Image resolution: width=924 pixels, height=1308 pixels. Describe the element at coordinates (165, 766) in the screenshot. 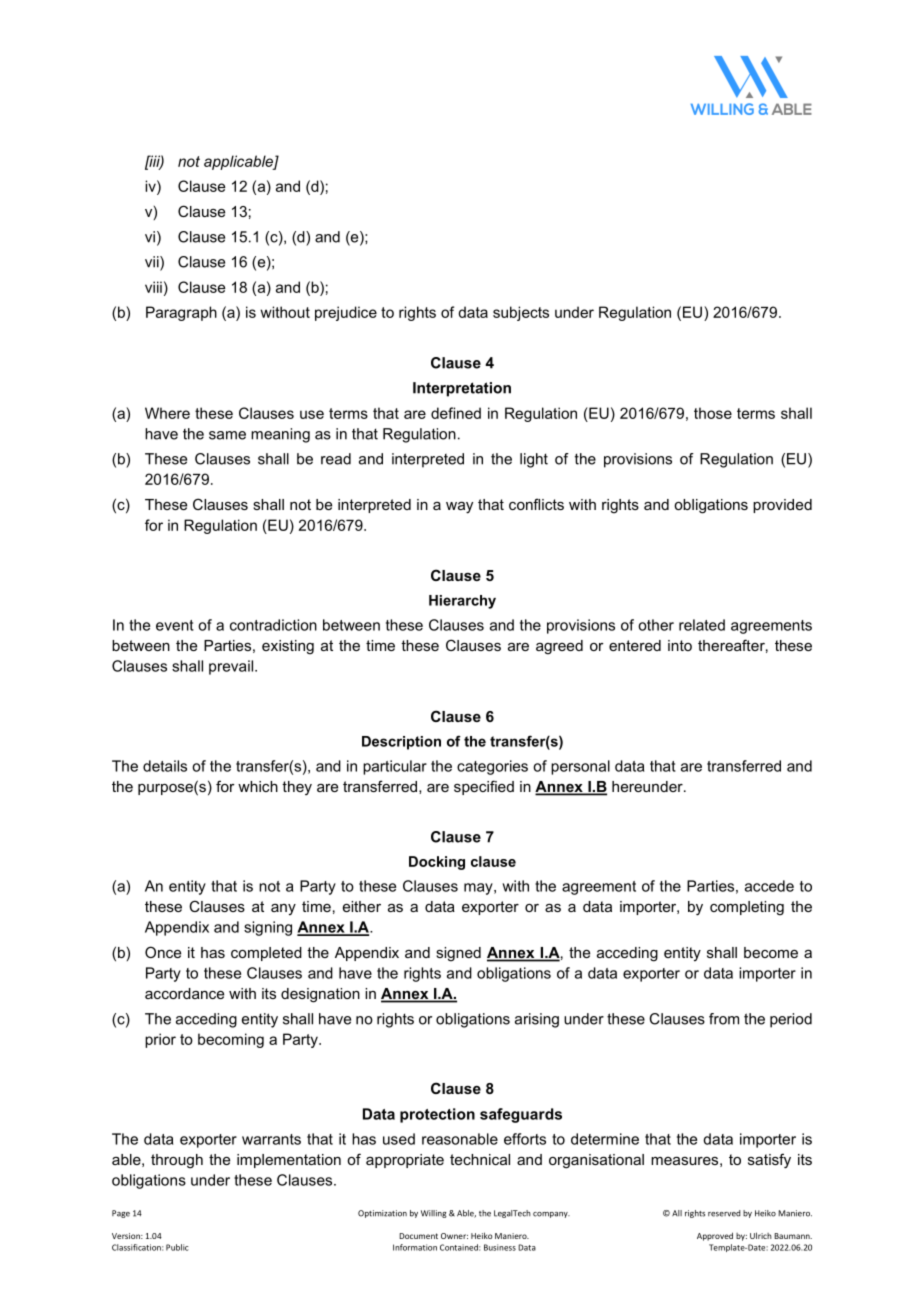

I see `details` at that location.
